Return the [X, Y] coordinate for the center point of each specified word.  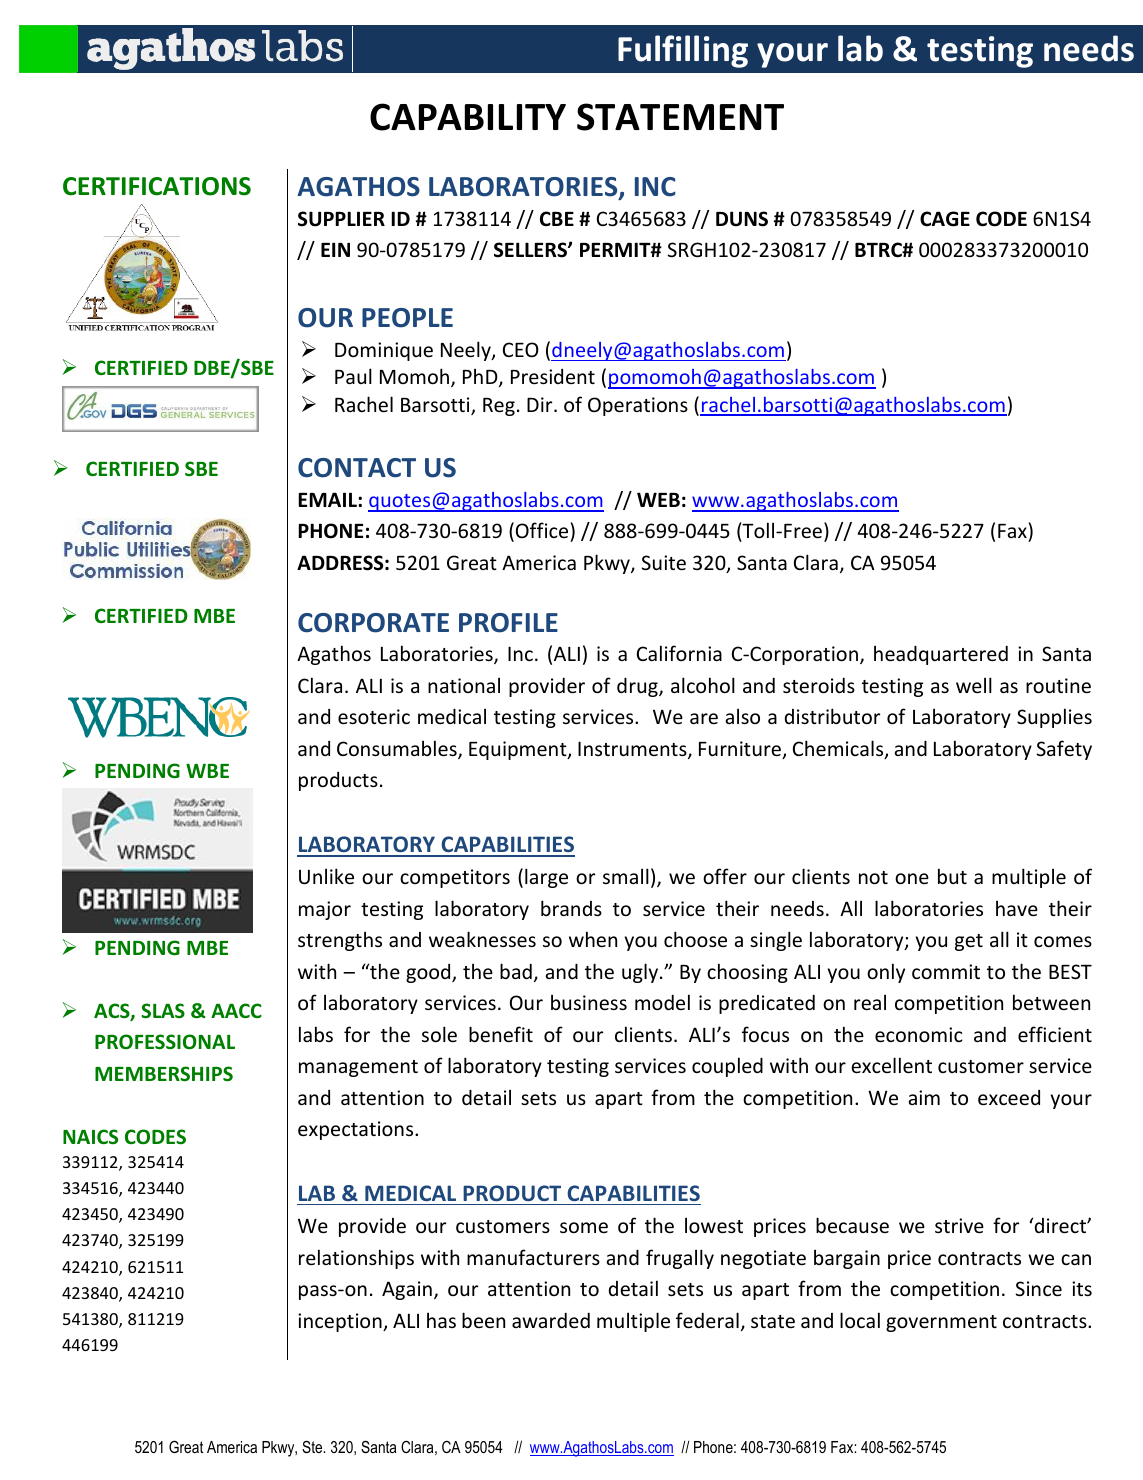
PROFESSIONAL [165, 1042]
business [589, 1002]
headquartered [941, 655]
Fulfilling [683, 51]
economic [919, 1034]
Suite [664, 562]
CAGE [945, 219]
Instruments [633, 750]
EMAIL [328, 499]
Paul [353, 376]
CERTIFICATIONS [157, 186]
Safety [1064, 750]
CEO [521, 349]
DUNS [742, 219]
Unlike [326, 876]
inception [341, 1322]
